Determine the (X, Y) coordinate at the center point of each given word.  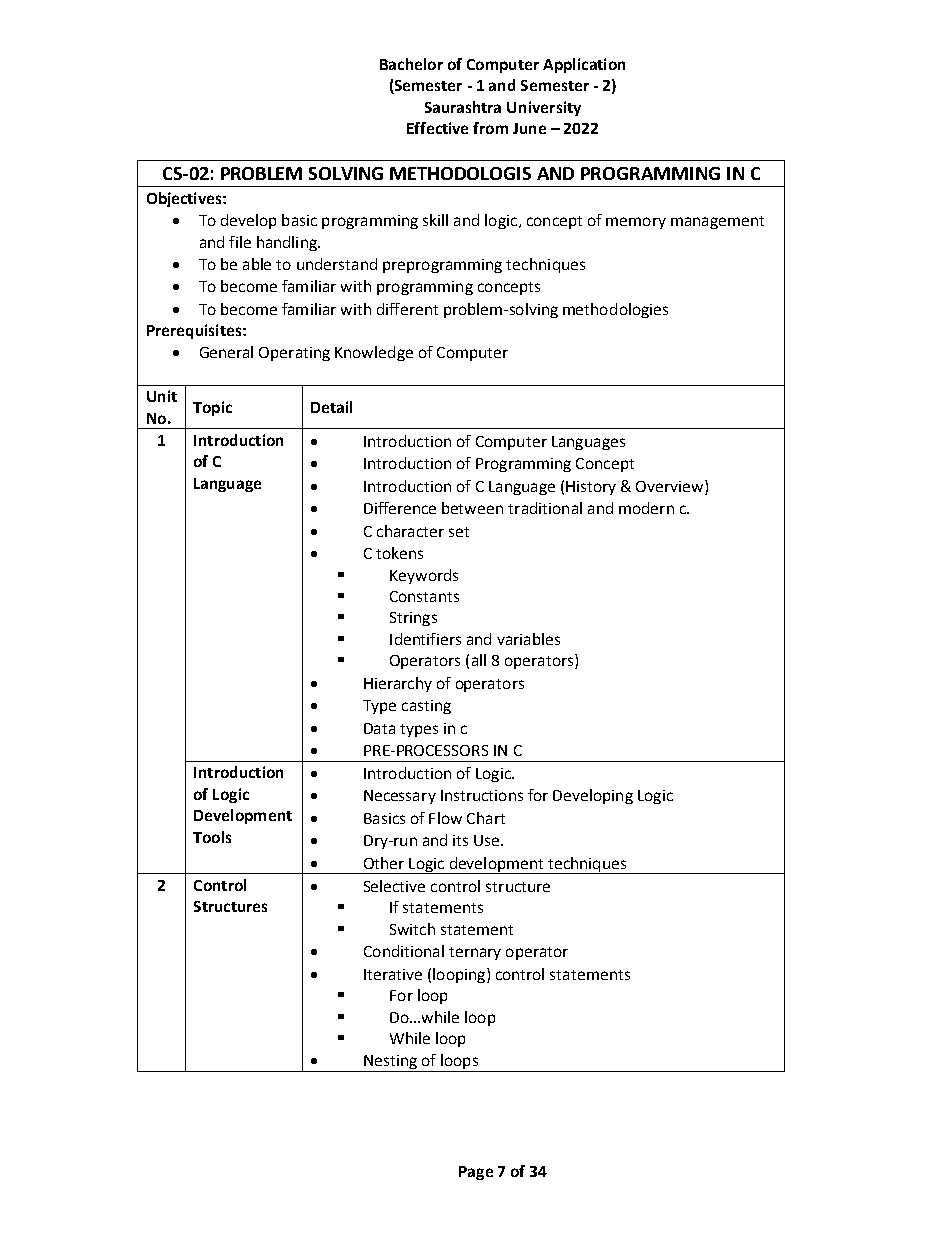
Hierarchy (398, 684)
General (226, 352)
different (407, 309)
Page (476, 1173)
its (460, 840)
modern (646, 508)
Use (488, 840)
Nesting (390, 1063)
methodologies (615, 310)
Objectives (185, 199)
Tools (212, 837)
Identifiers (425, 639)
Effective (437, 128)
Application (584, 65)
